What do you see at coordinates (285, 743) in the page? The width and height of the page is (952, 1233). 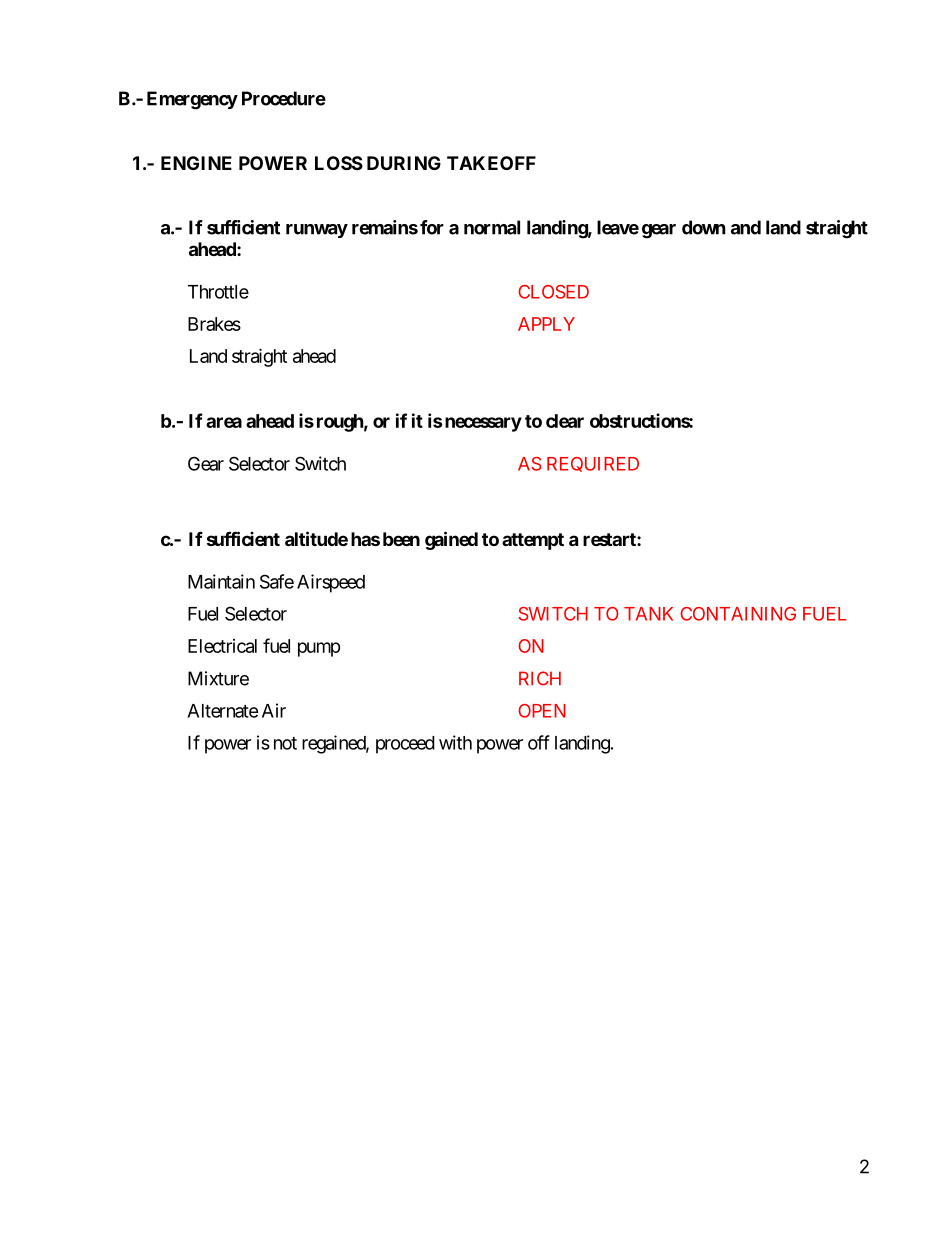 I see `not` at bounding box center [285, 743].
